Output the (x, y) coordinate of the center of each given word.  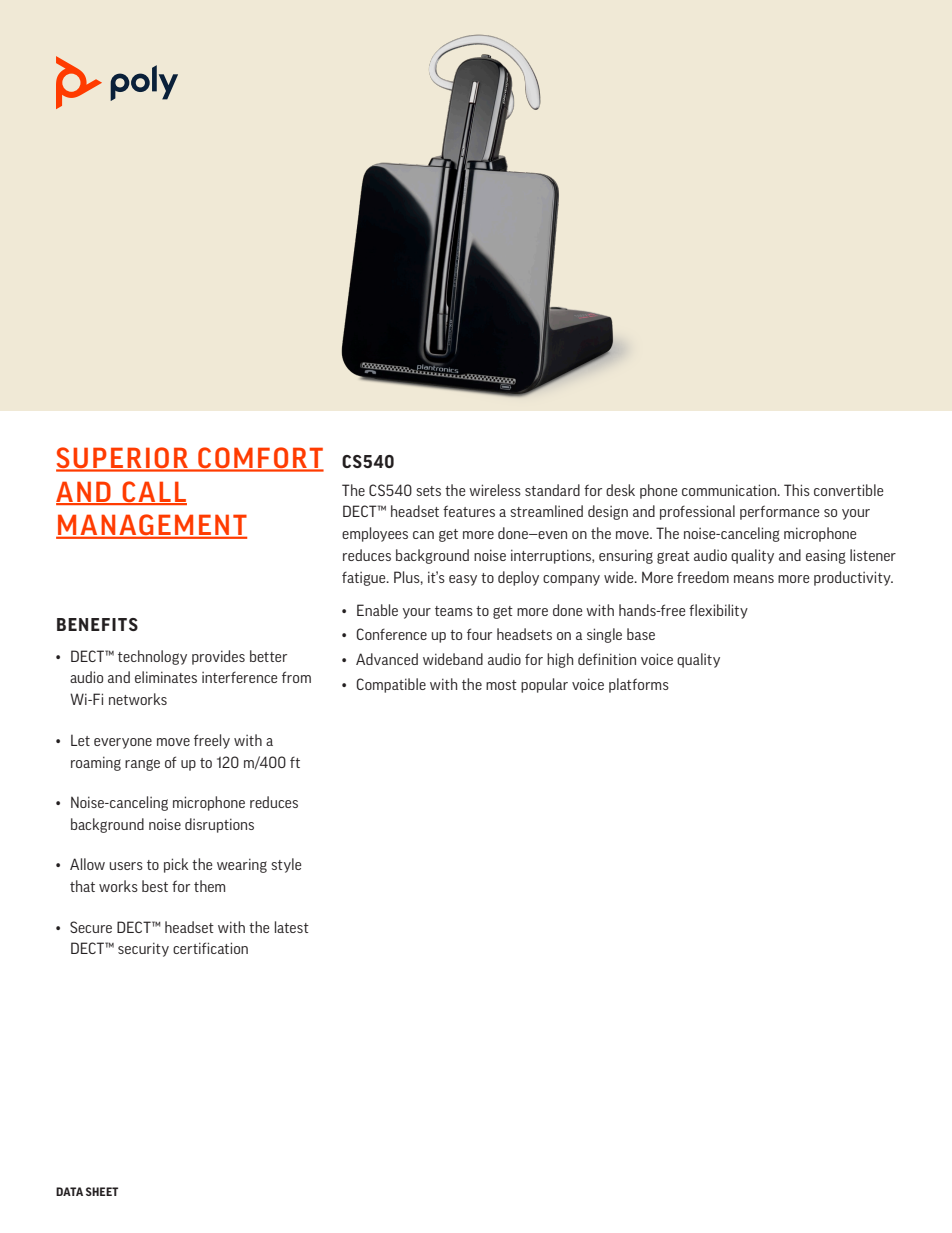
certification (210, 948)
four (479, 634)
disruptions (219, 825)
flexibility (718, 611)
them (209, 886)
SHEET (102, 1191)
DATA (69, 1191)
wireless (495, 490)
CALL (153, 492)
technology (152, 657)
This (797, 490)
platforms (639, 685)
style (286, 865)
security (143, 949)
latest (292, 927)
